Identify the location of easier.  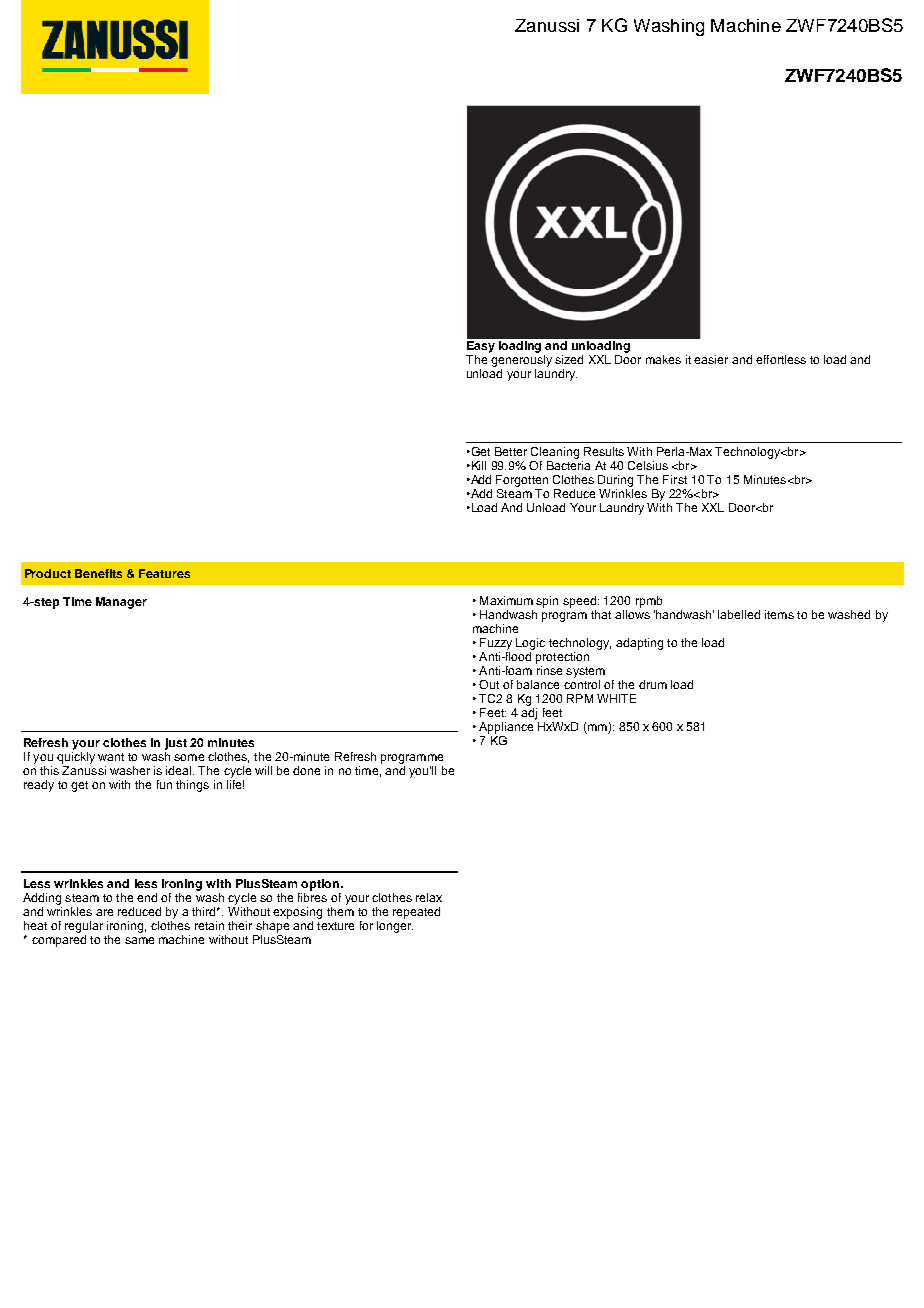
(711, 359).
